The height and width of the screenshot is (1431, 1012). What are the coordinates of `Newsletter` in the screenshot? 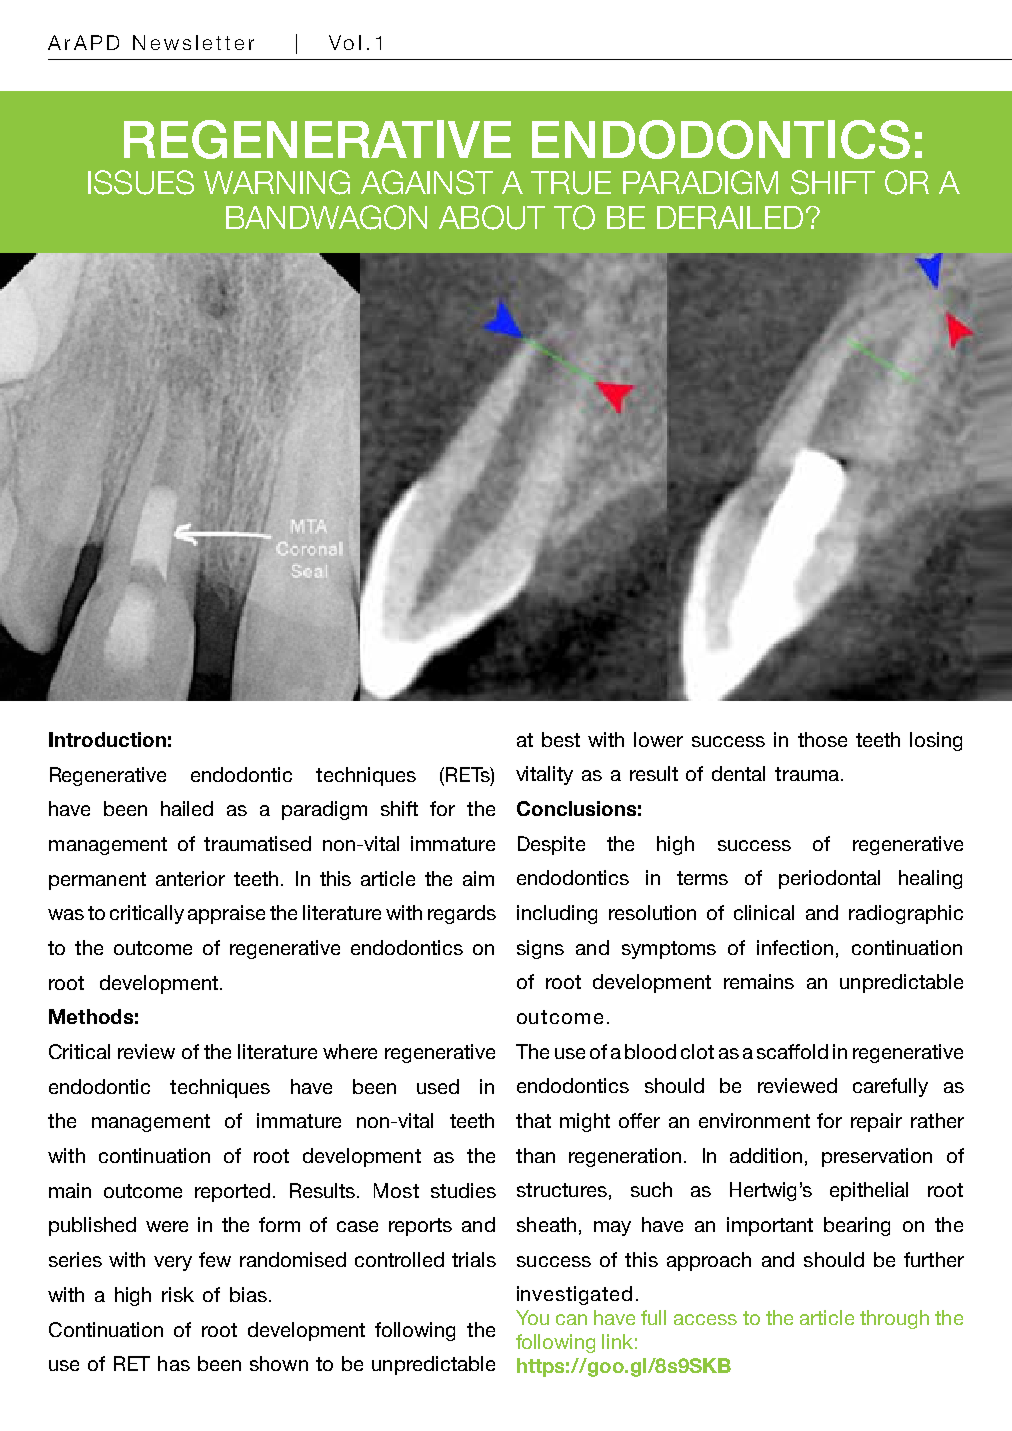 It's located at (193, 42).
